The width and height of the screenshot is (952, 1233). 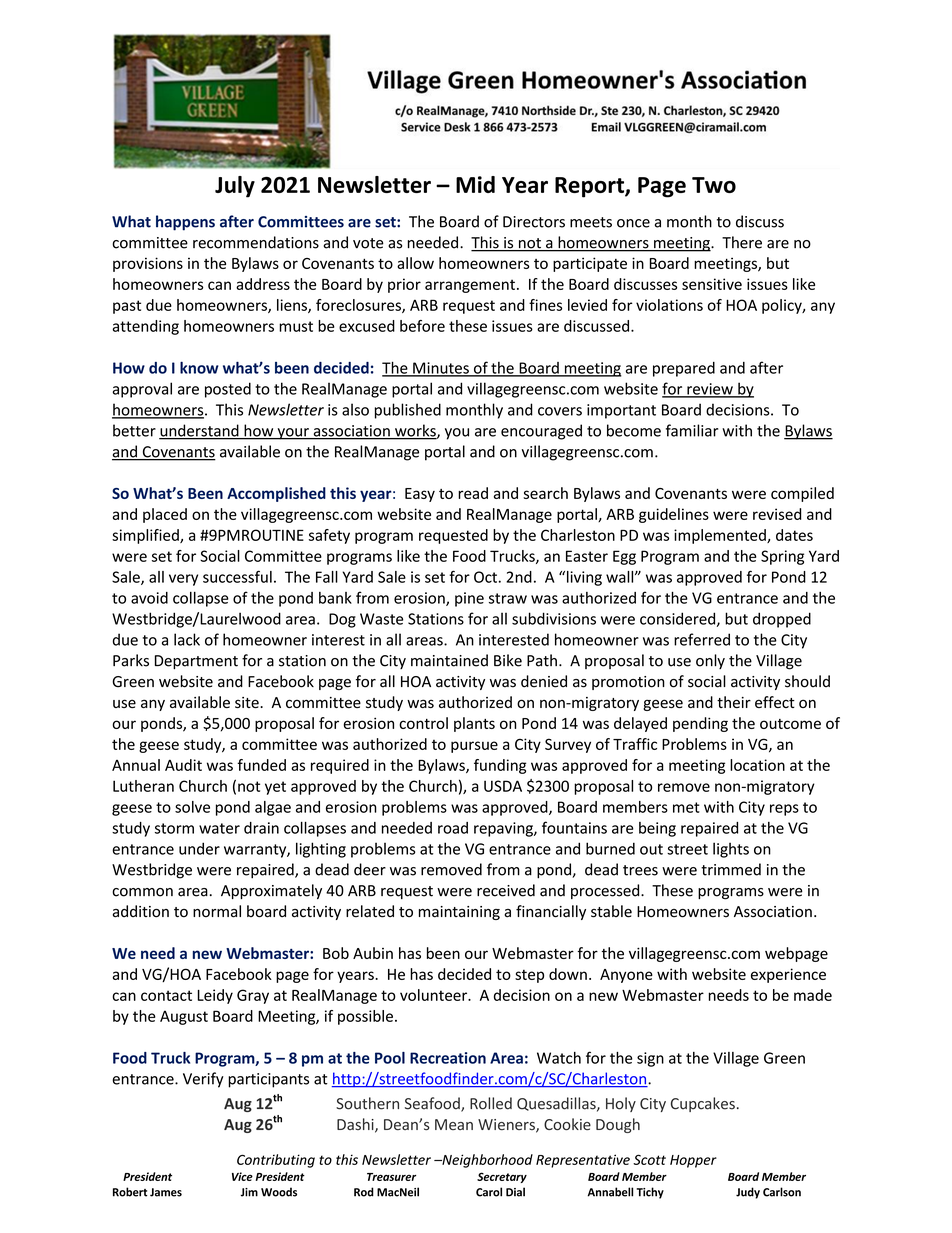 I want to click on very, so click(x=183, y=580).
